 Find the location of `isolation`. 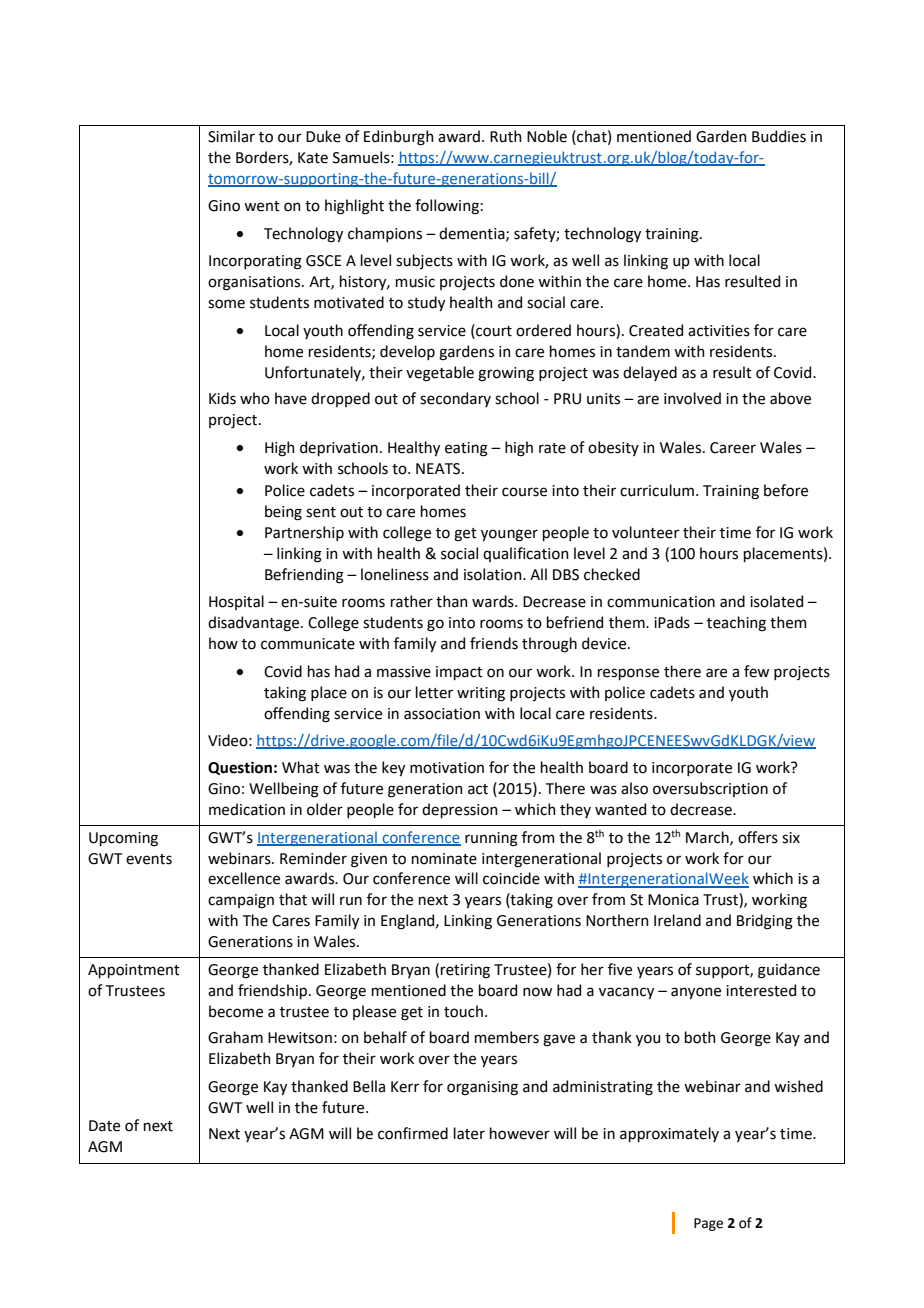

isolation is located at coordinates (494, 574).
